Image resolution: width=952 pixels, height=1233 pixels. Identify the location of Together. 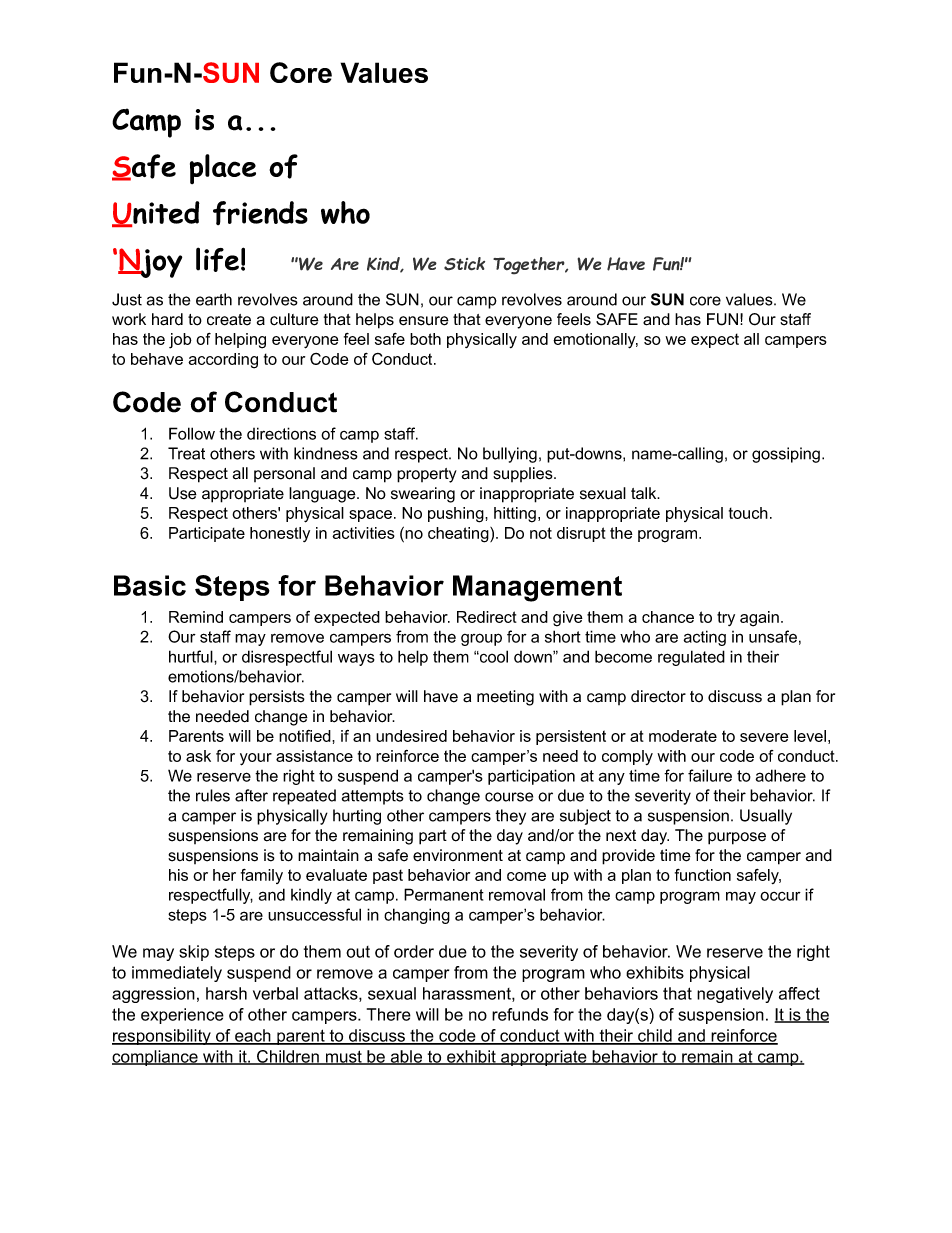
(530, 266).
